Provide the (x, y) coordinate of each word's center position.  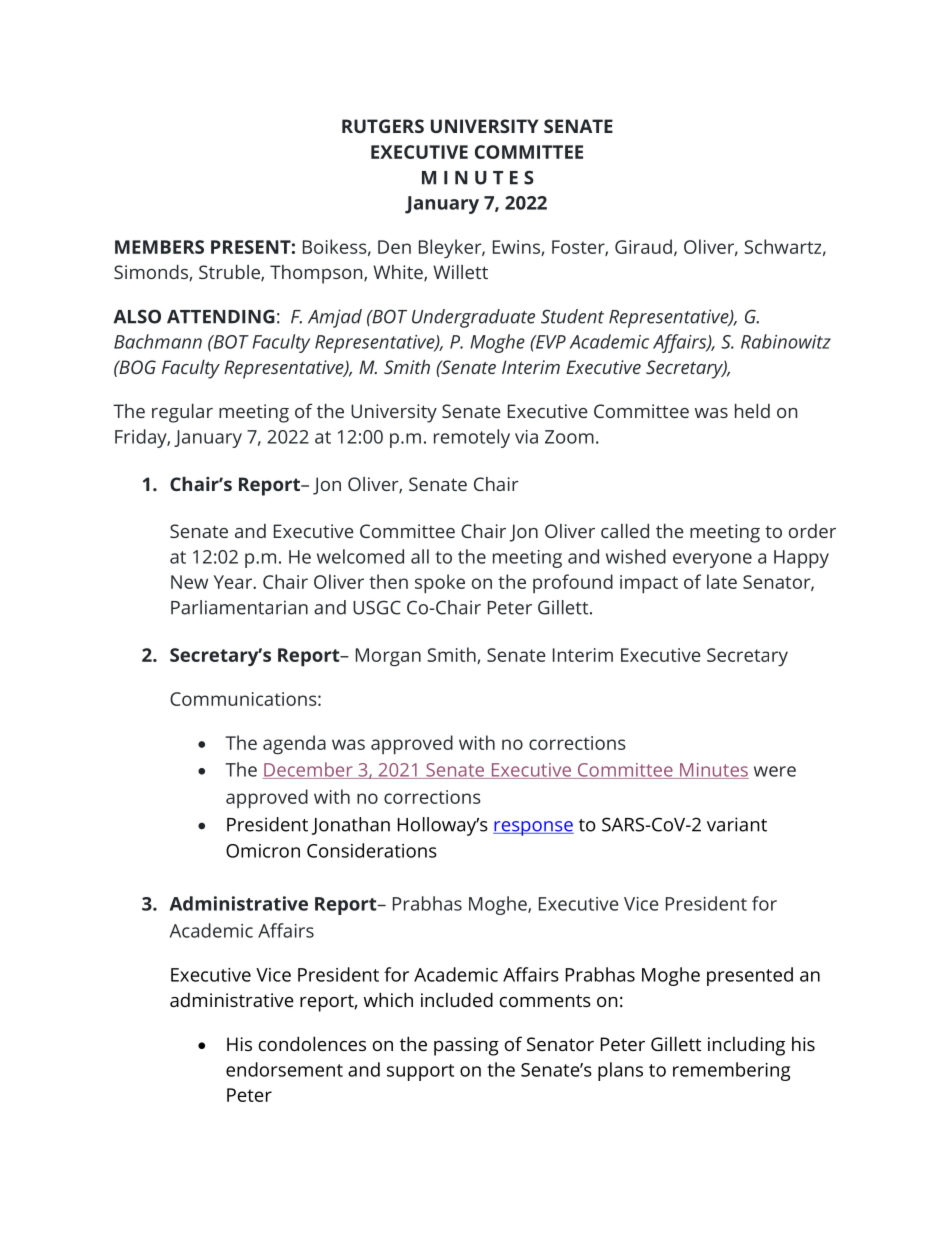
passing (466, 1046)
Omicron (263, 851)
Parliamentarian (239, 607)
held (752, 411)
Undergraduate (473, 318)
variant (737, 824)
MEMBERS (159, 247)
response (533, 828)
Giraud (643, 246)
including (746, 1046)
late (722, 581)
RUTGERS (383, 126)
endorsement (284, 1069)
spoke (440, 584)
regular (182, 413)
